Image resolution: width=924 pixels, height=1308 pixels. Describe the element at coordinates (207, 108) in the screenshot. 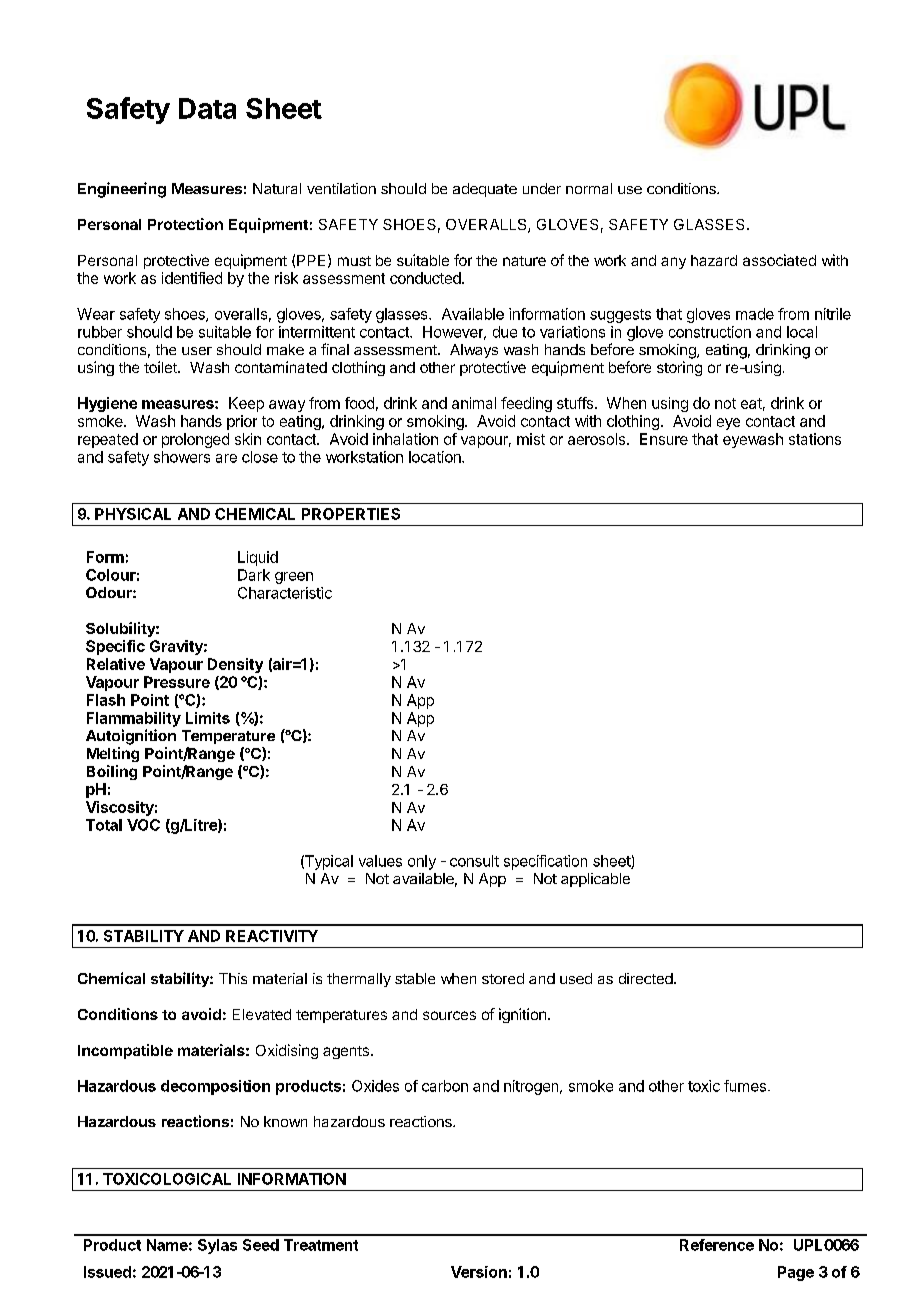

I see `Data` at that location.
